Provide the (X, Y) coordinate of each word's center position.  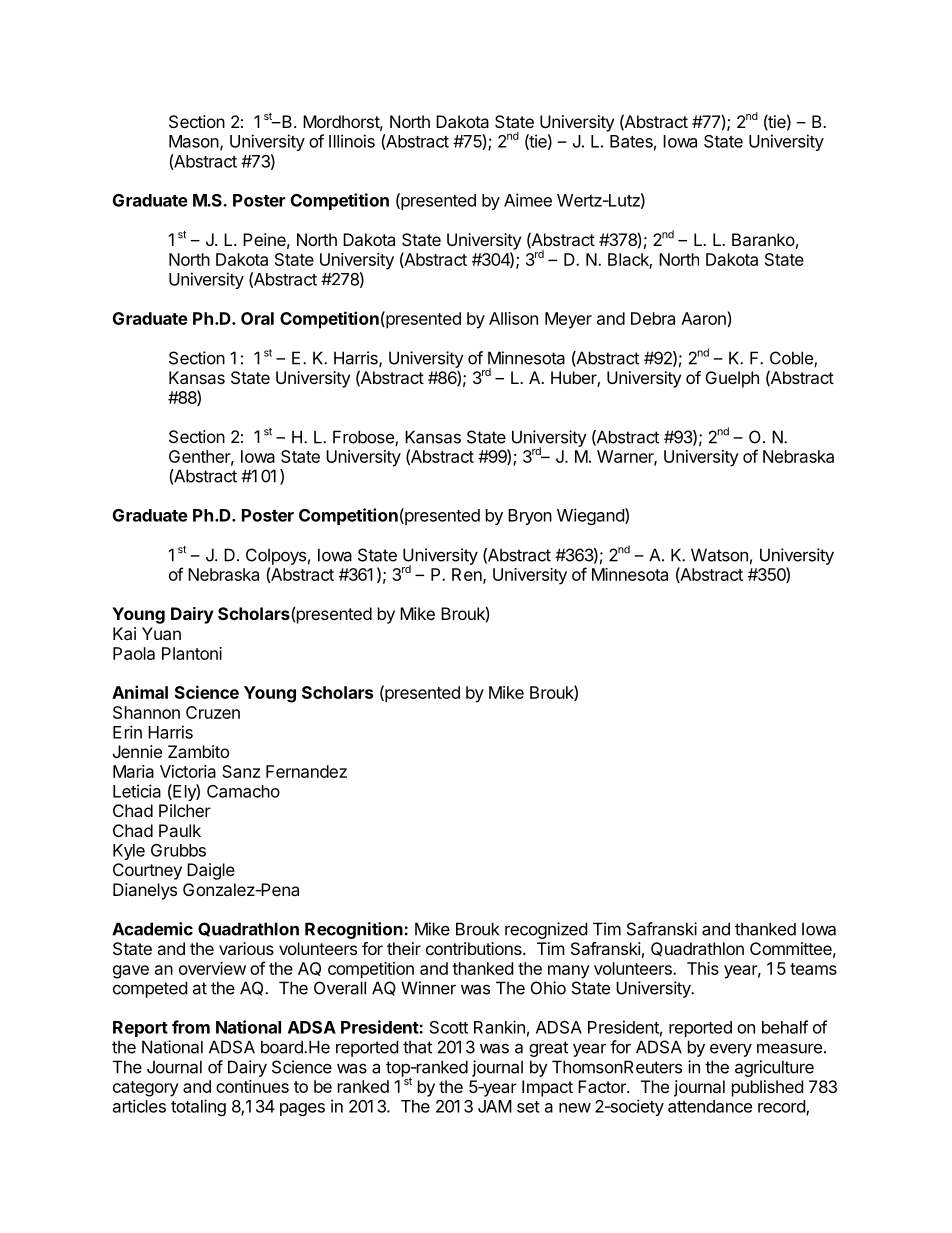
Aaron (703, 318)
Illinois (352, 141)
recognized (546, 930)
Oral (257, 318)
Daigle (211, 871)
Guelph (732, 379)
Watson (719, 555)
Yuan (161, 633)
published (767, 1088)
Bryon (530, 517)
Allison (513, 318)
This (703, 968)
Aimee (528, 200)
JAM (495, 1106)
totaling (198, 1107)
